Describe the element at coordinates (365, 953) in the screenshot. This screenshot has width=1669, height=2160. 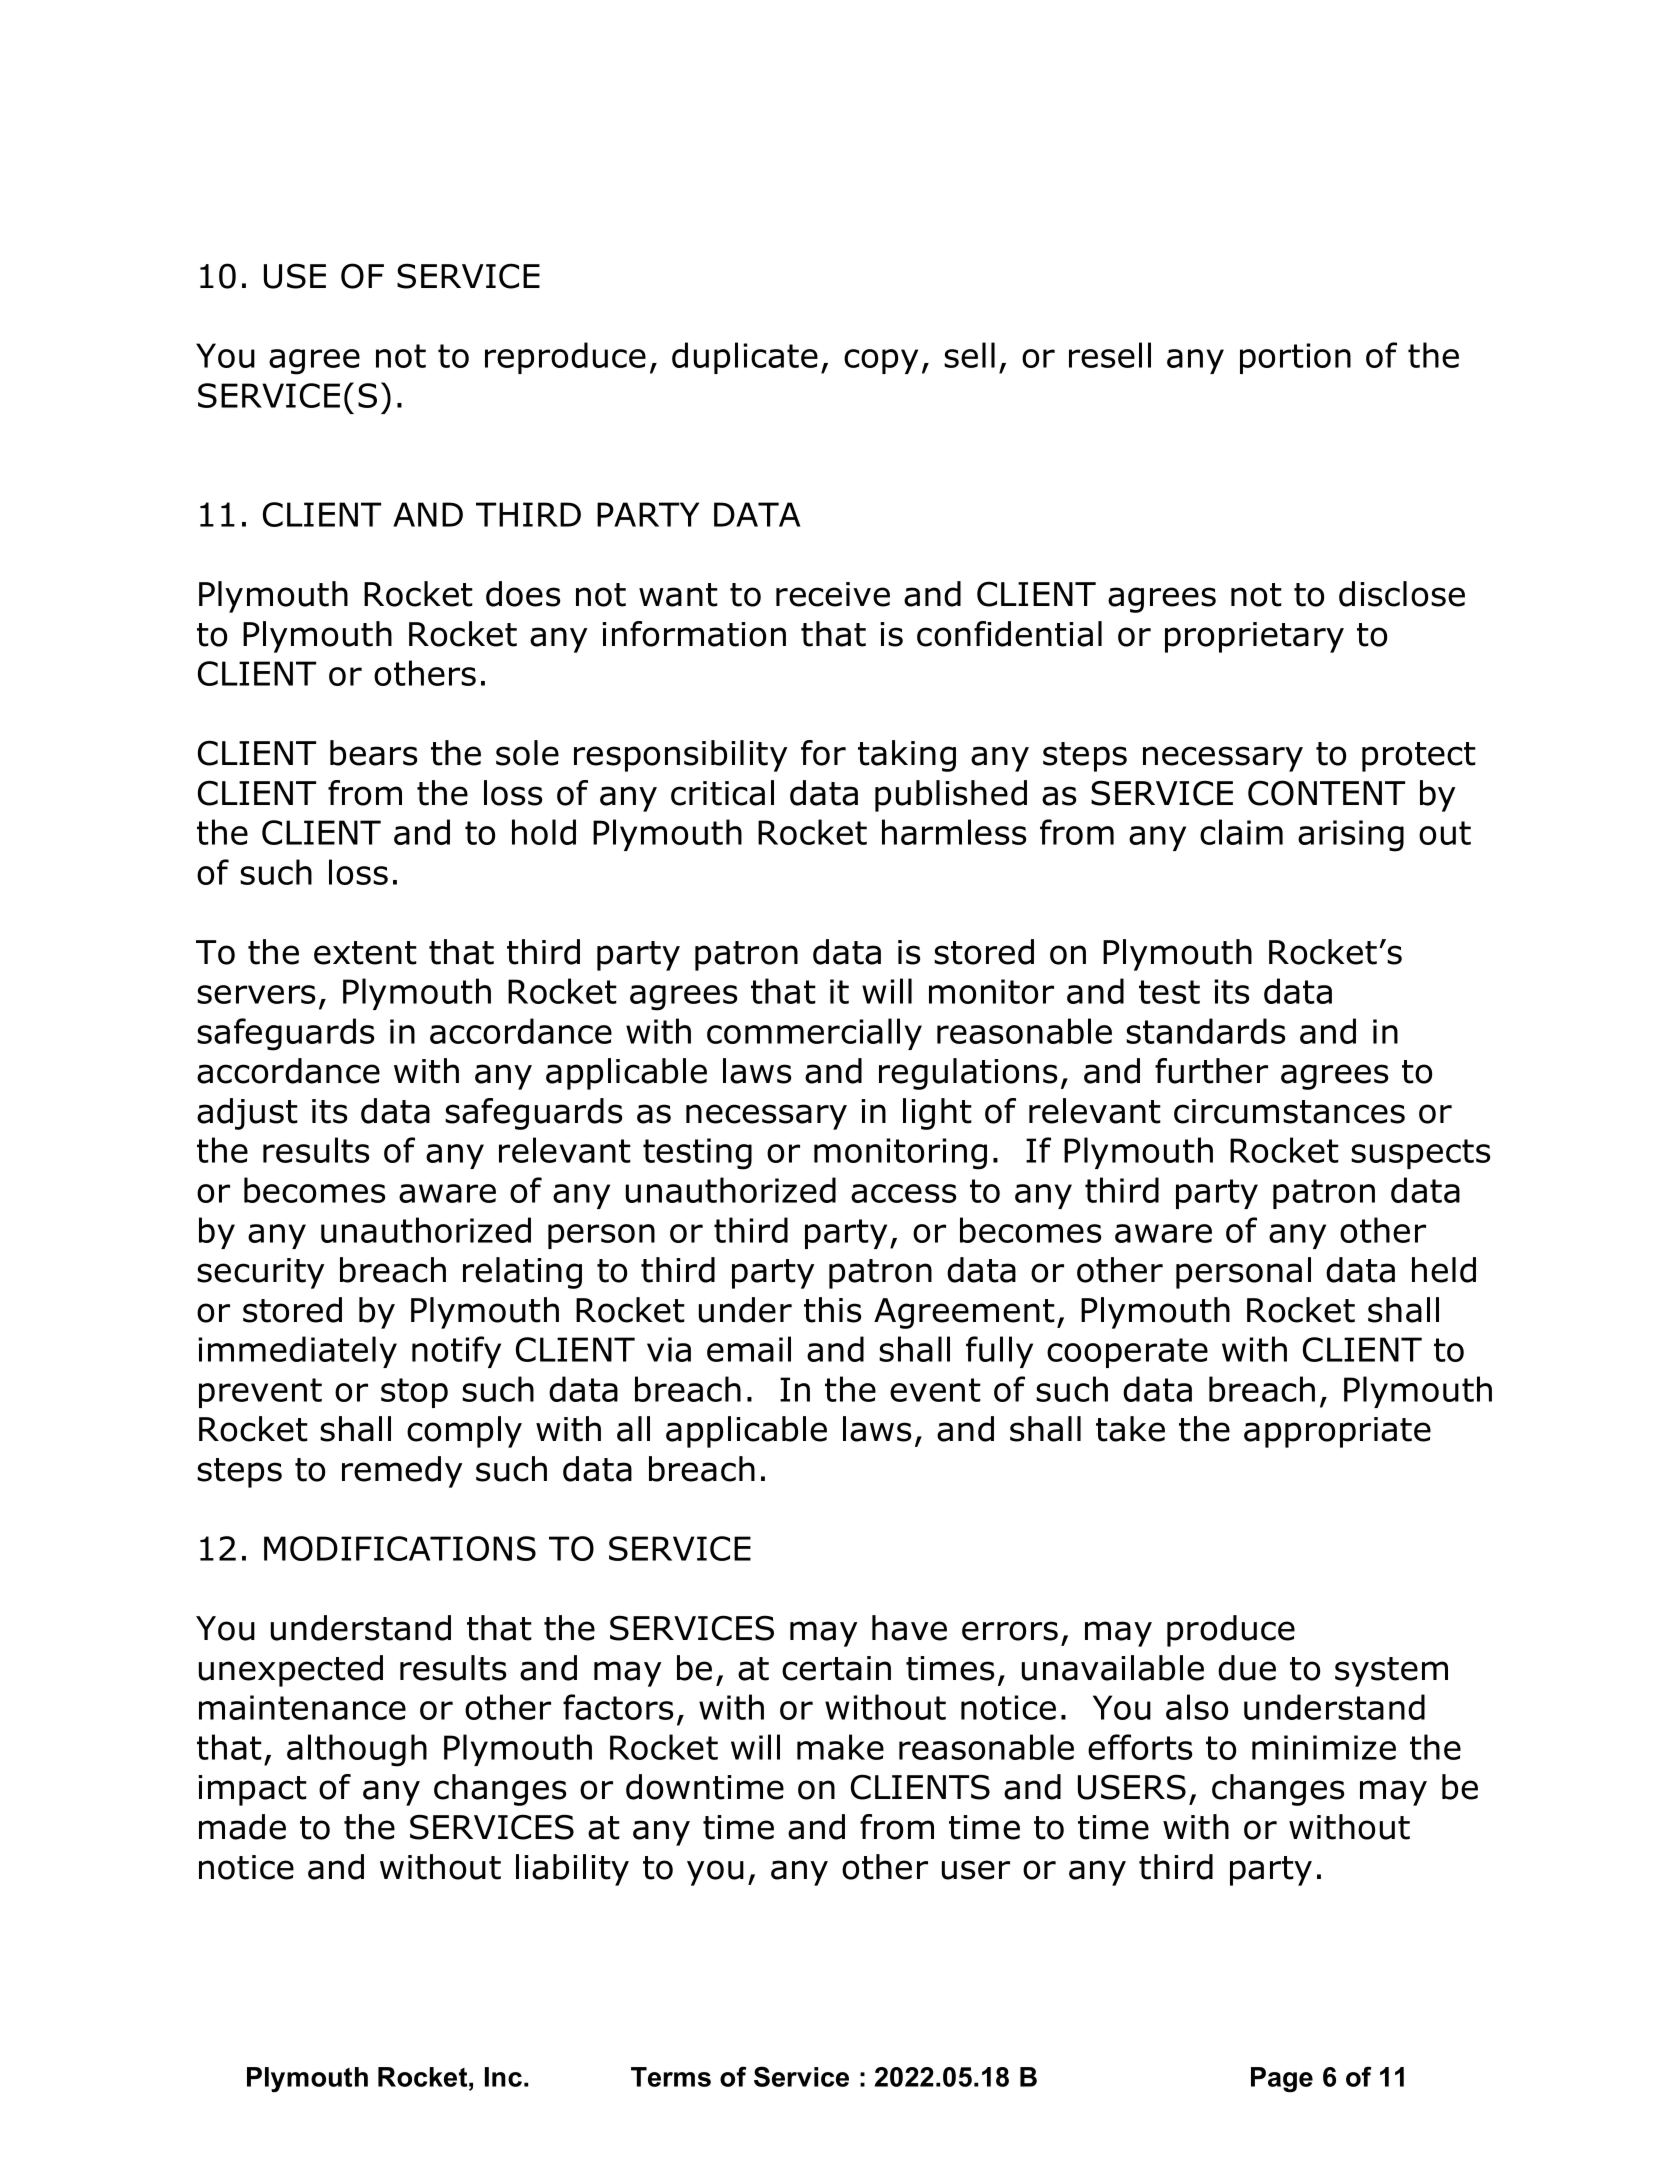
I see `extent` at that location.
